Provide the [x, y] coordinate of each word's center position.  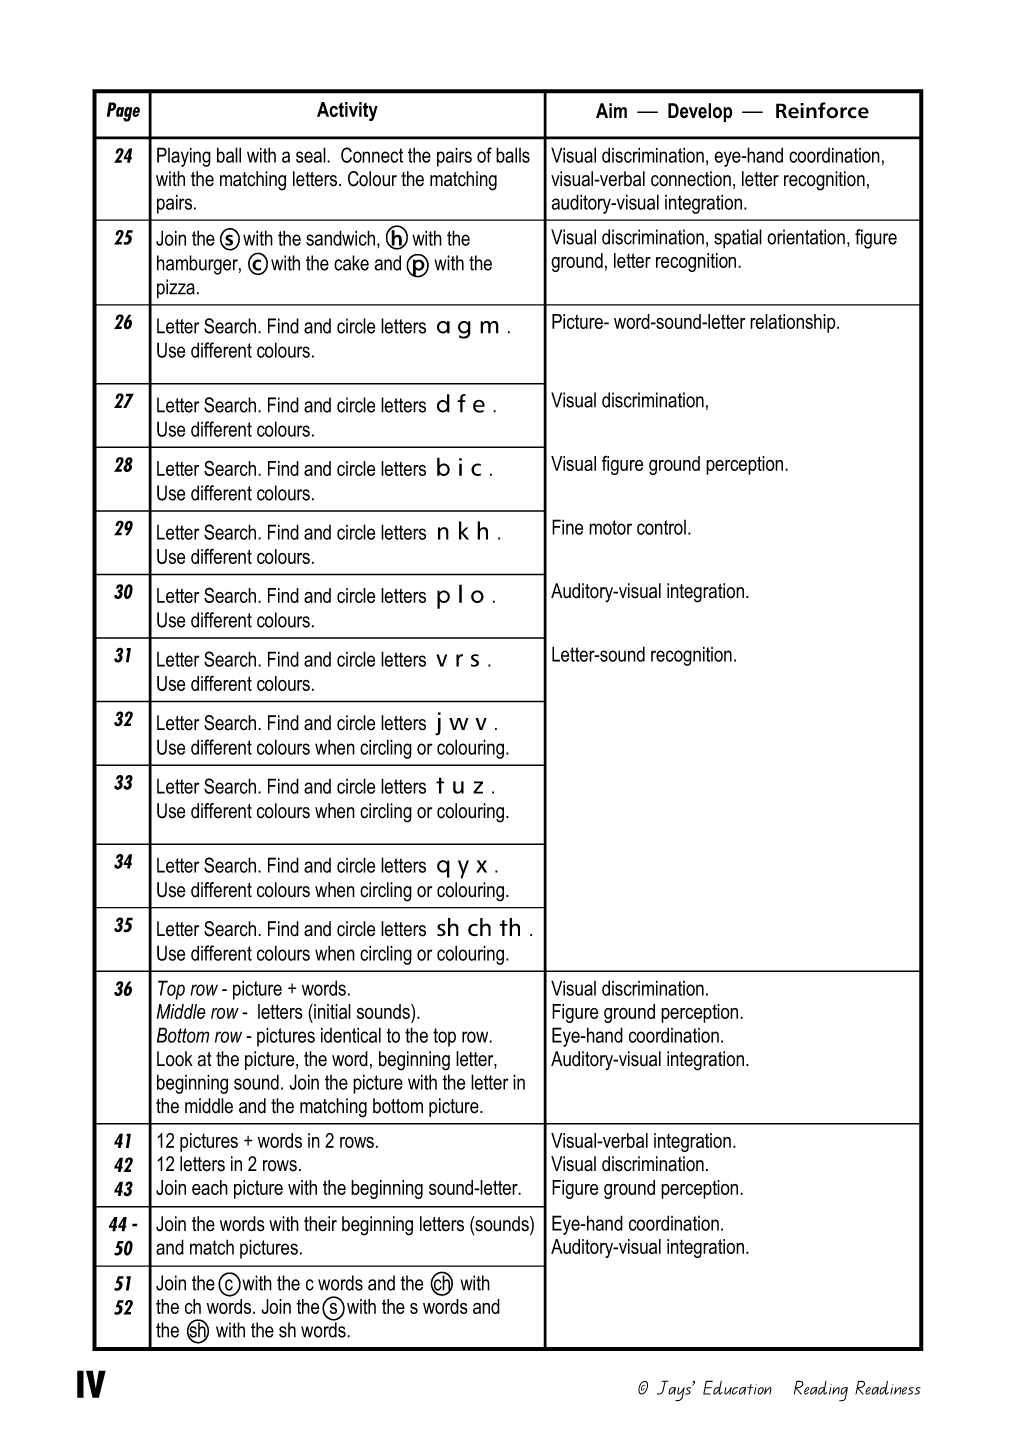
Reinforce [822, 110]
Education [737, 1387]
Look [175, 1059]
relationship [794, 323]
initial [331, 1011]
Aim [611, 110]
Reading [821, 1391]
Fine [567, 527]
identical [351, 1035]
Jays [675, 1391]
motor [610, 527]
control [661, 527]
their [320, 1224]
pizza [176, 289]
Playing [184, 157]
